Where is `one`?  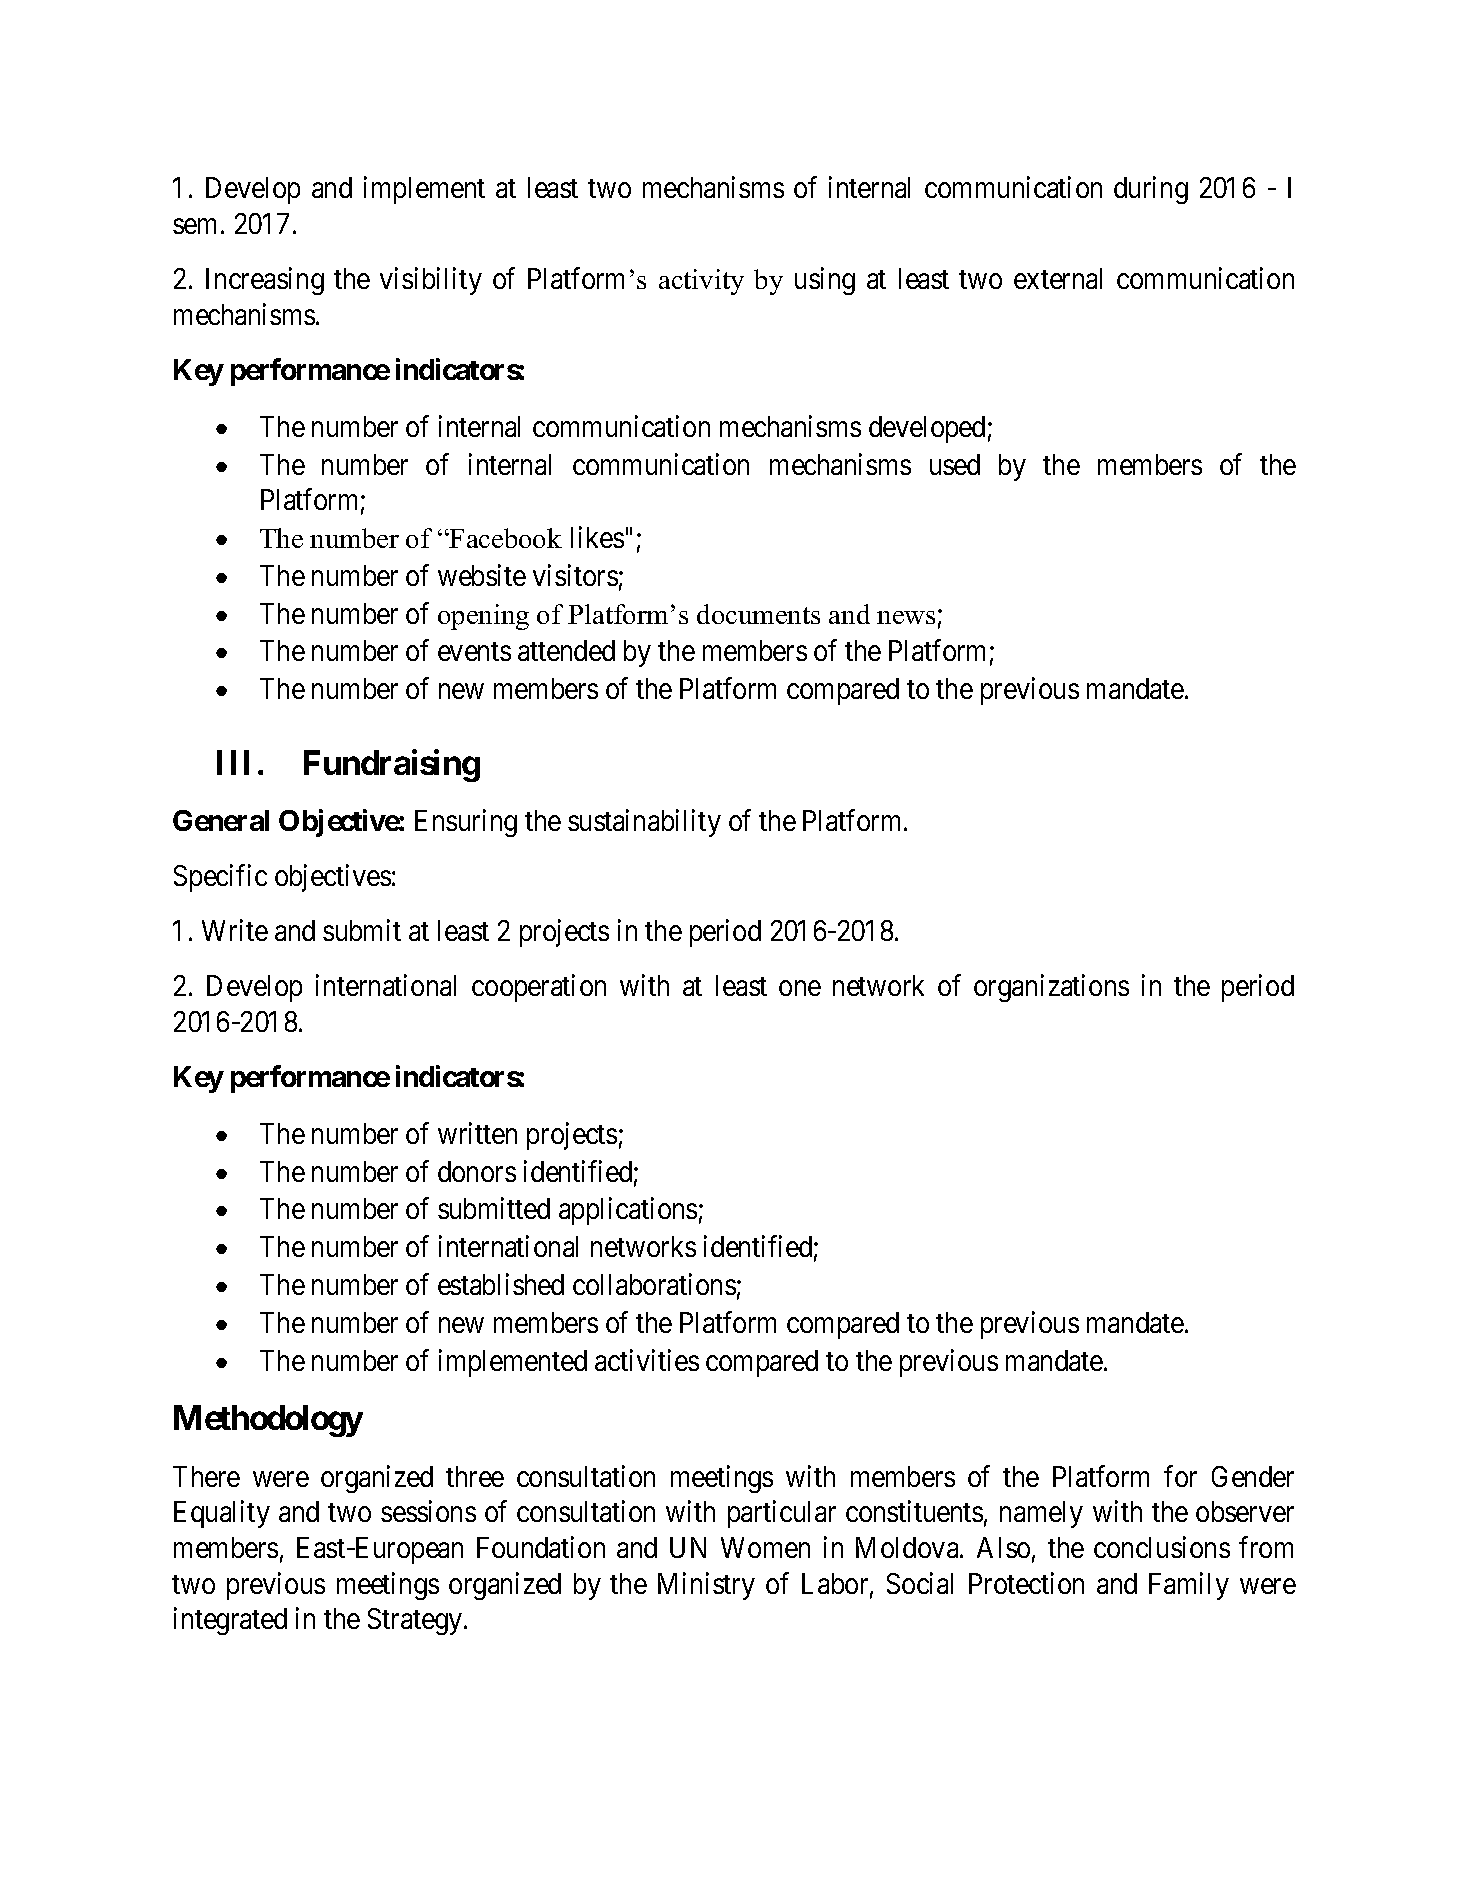 one is located at coordinates (800, 988).
